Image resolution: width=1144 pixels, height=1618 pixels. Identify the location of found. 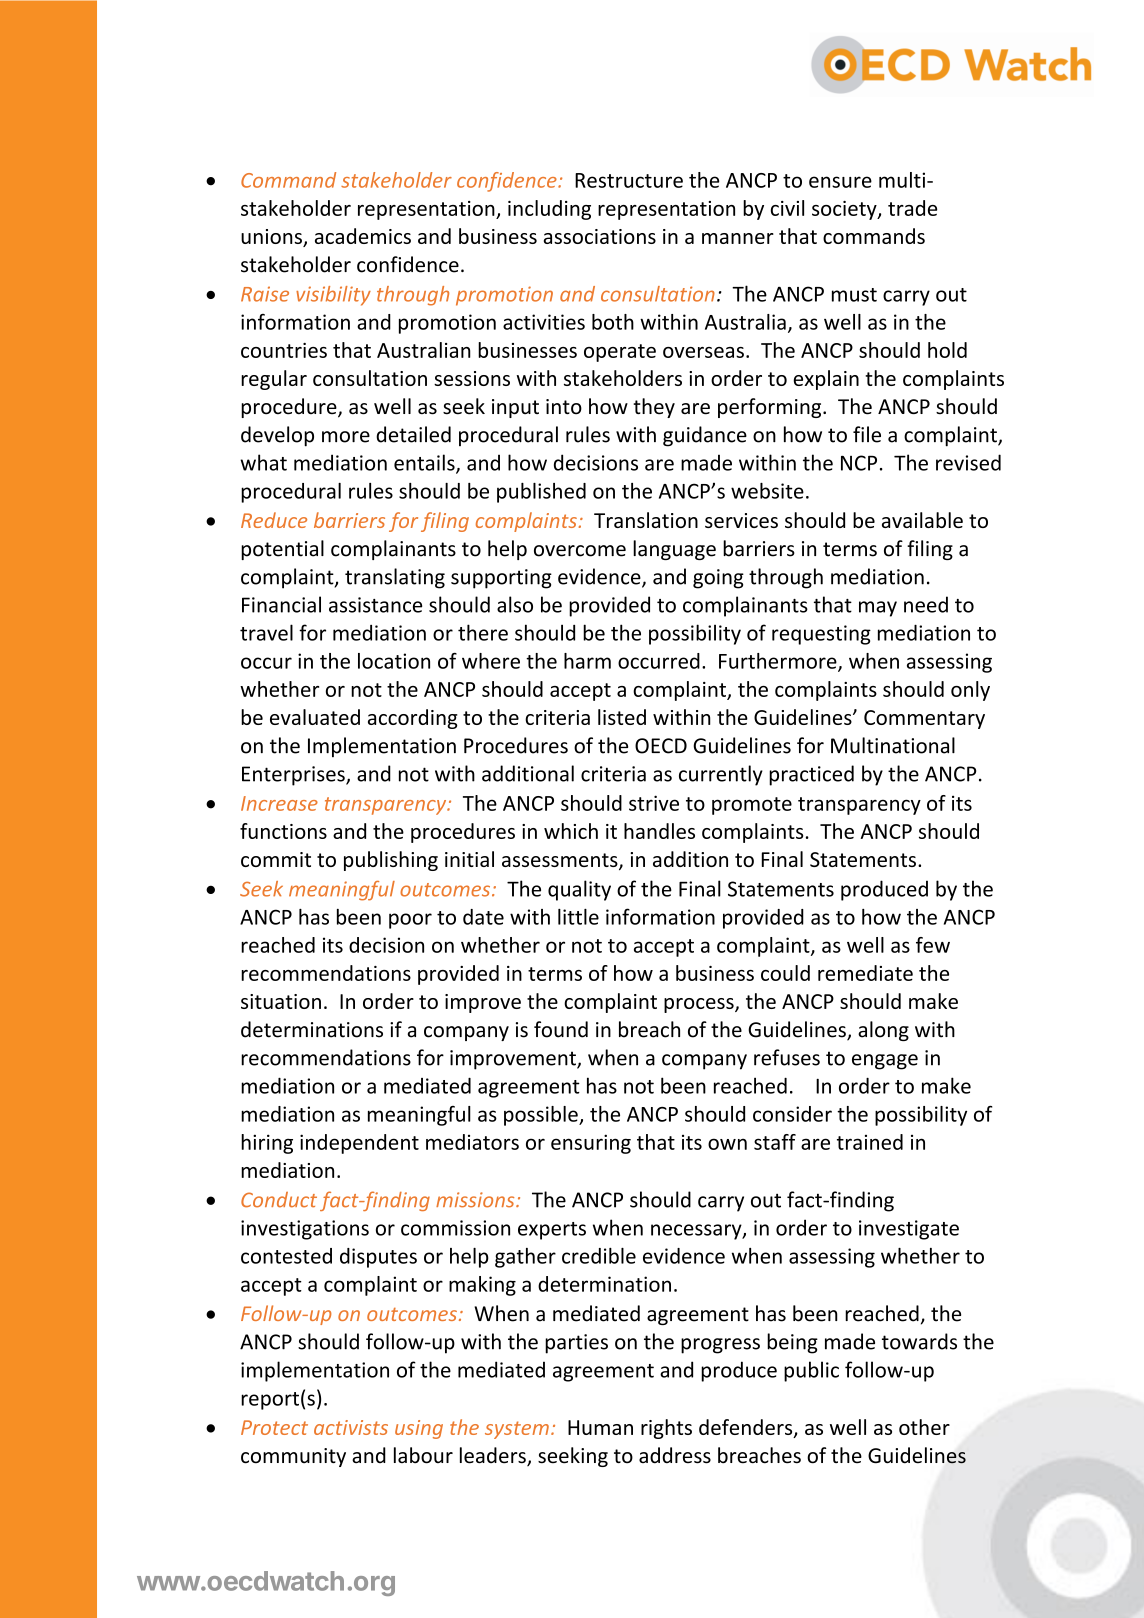
(561, 1029).
